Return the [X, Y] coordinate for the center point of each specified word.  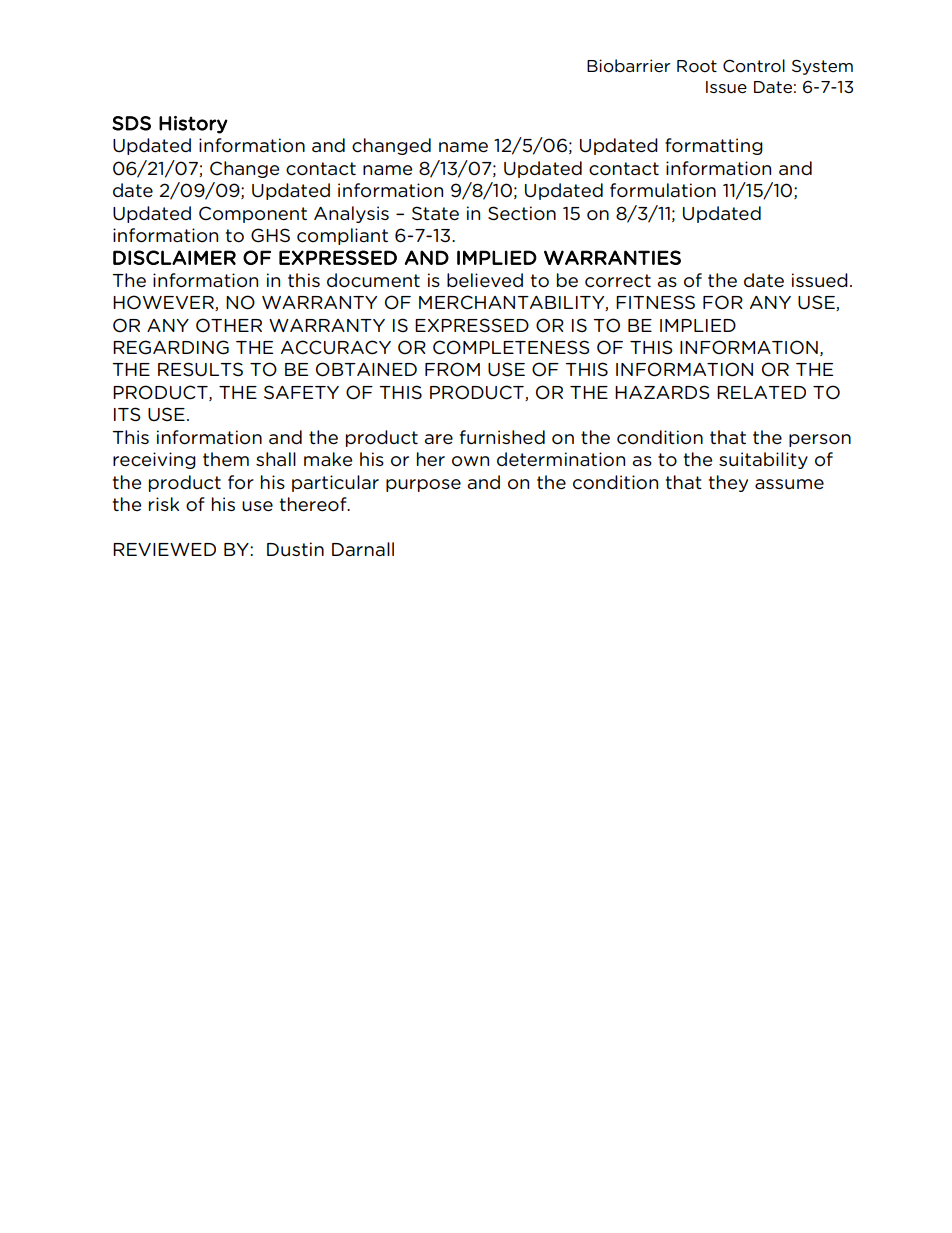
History [193, 125]
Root [697, 66]
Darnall [363, 549]
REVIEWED [164, 549]
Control [754, 66]
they [728, 483]
